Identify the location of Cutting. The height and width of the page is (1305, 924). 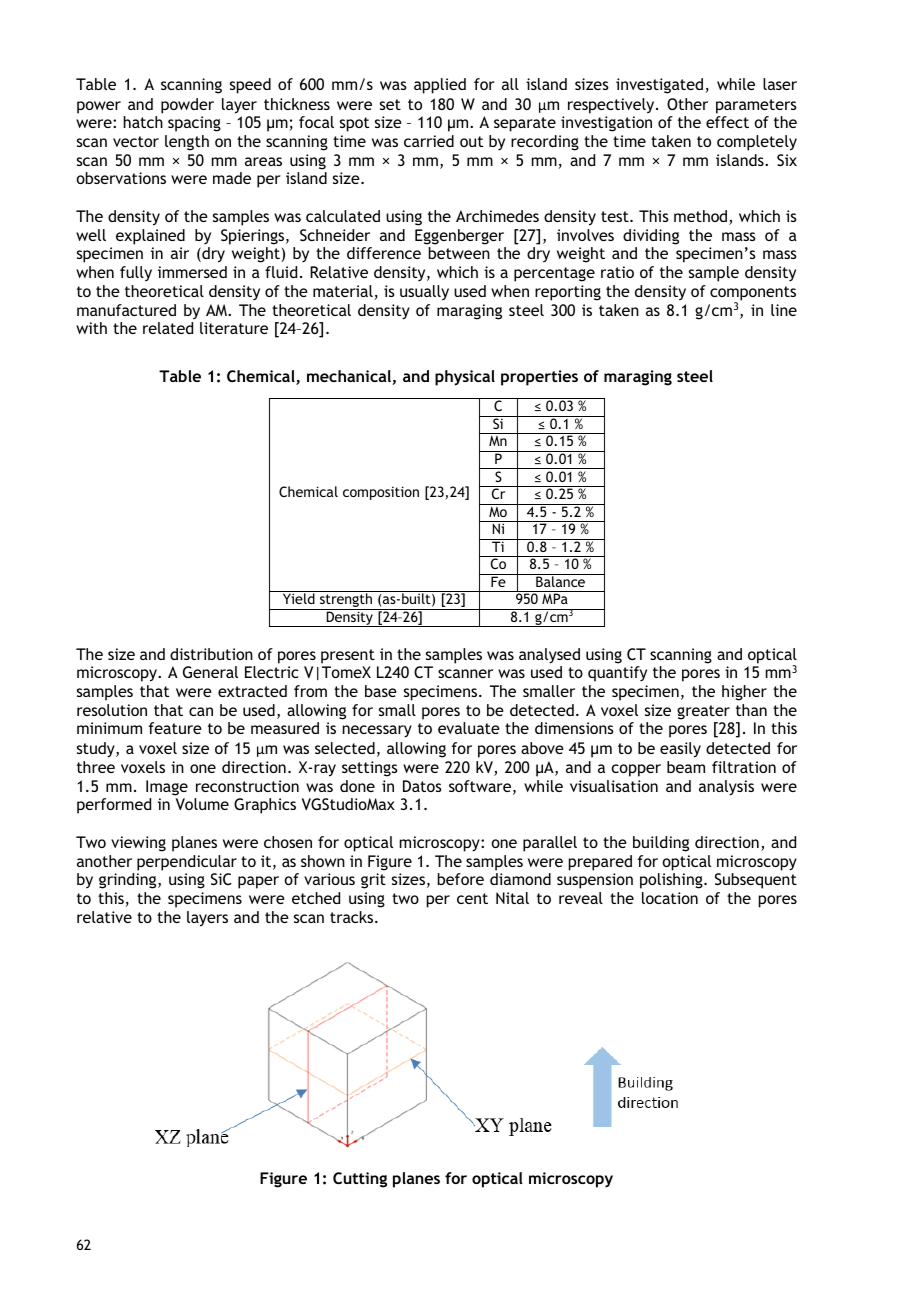
(360, 1180).
